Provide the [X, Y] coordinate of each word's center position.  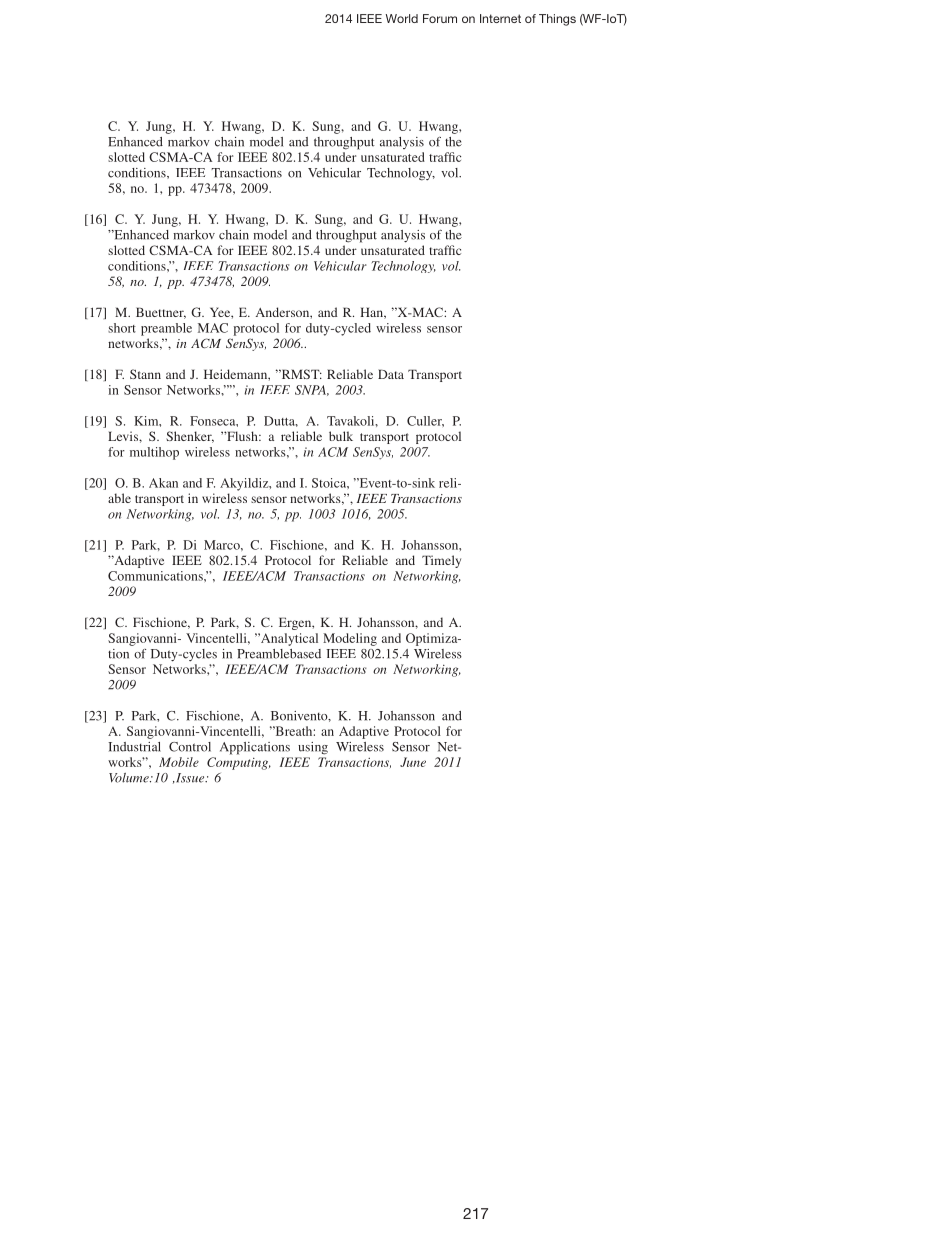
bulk [341, 436]
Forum [440, 18]
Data [391, 374]
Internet [500, 18]
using [313, 748]
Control [190, 747]
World [402, 18]
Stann [145, 374]
